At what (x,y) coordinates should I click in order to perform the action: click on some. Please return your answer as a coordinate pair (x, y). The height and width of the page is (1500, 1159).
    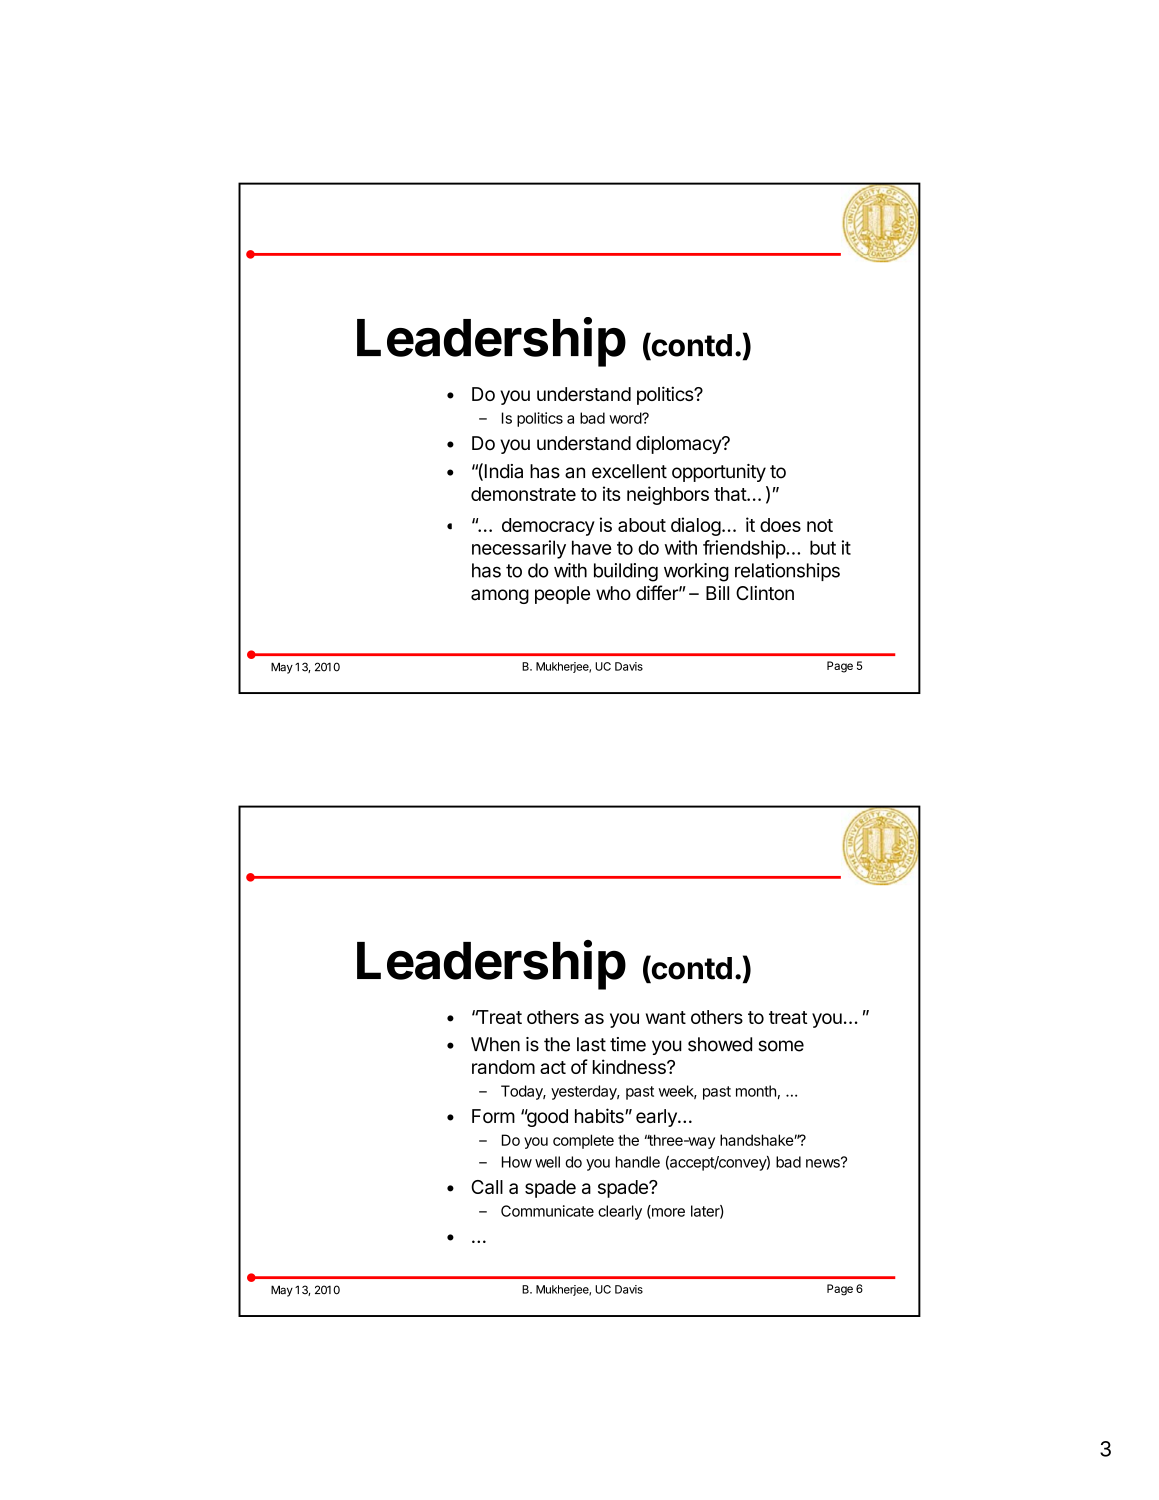
    Looking at the image, I should click on (781, 1046).
